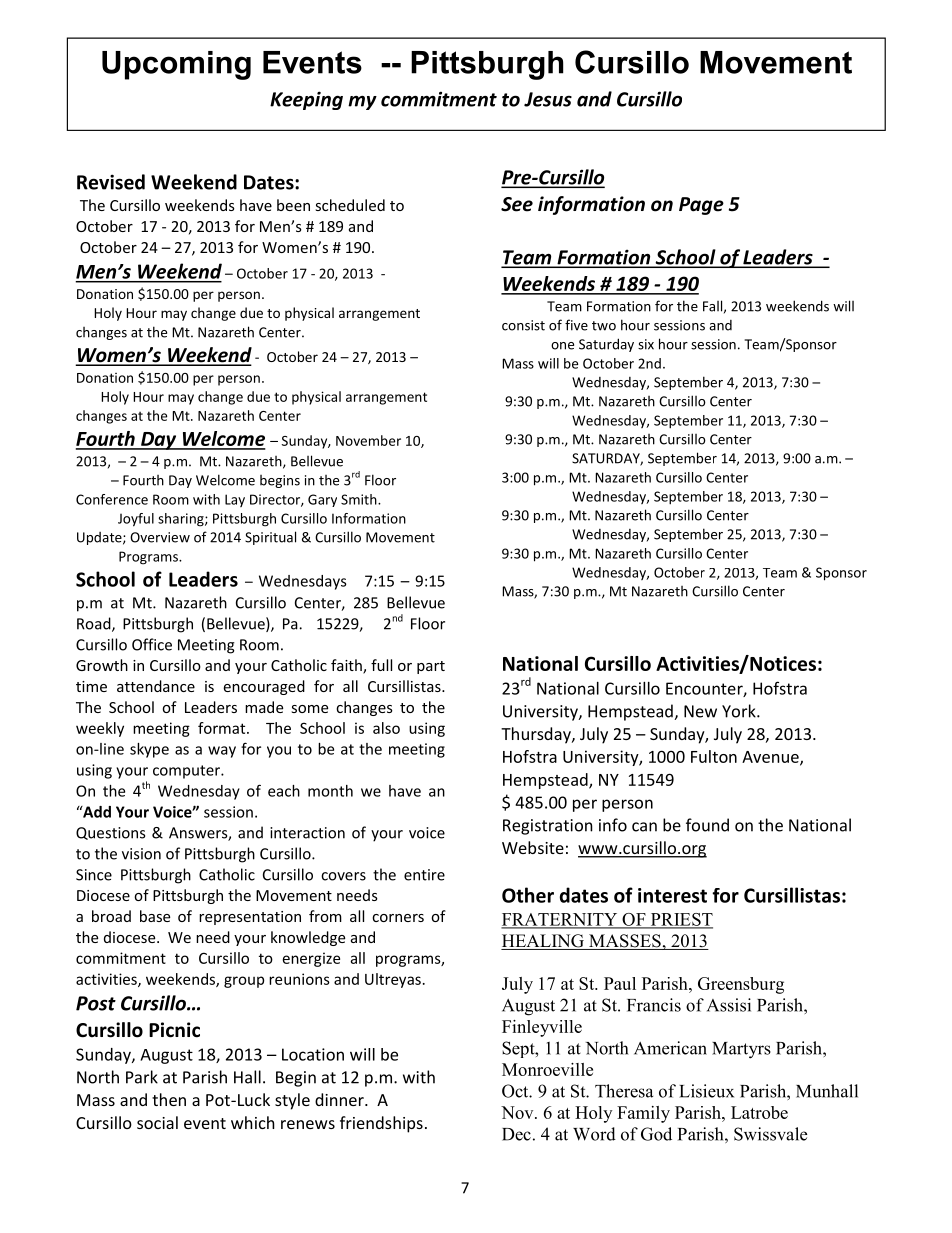  I want to click on York, so click(740, 711).
